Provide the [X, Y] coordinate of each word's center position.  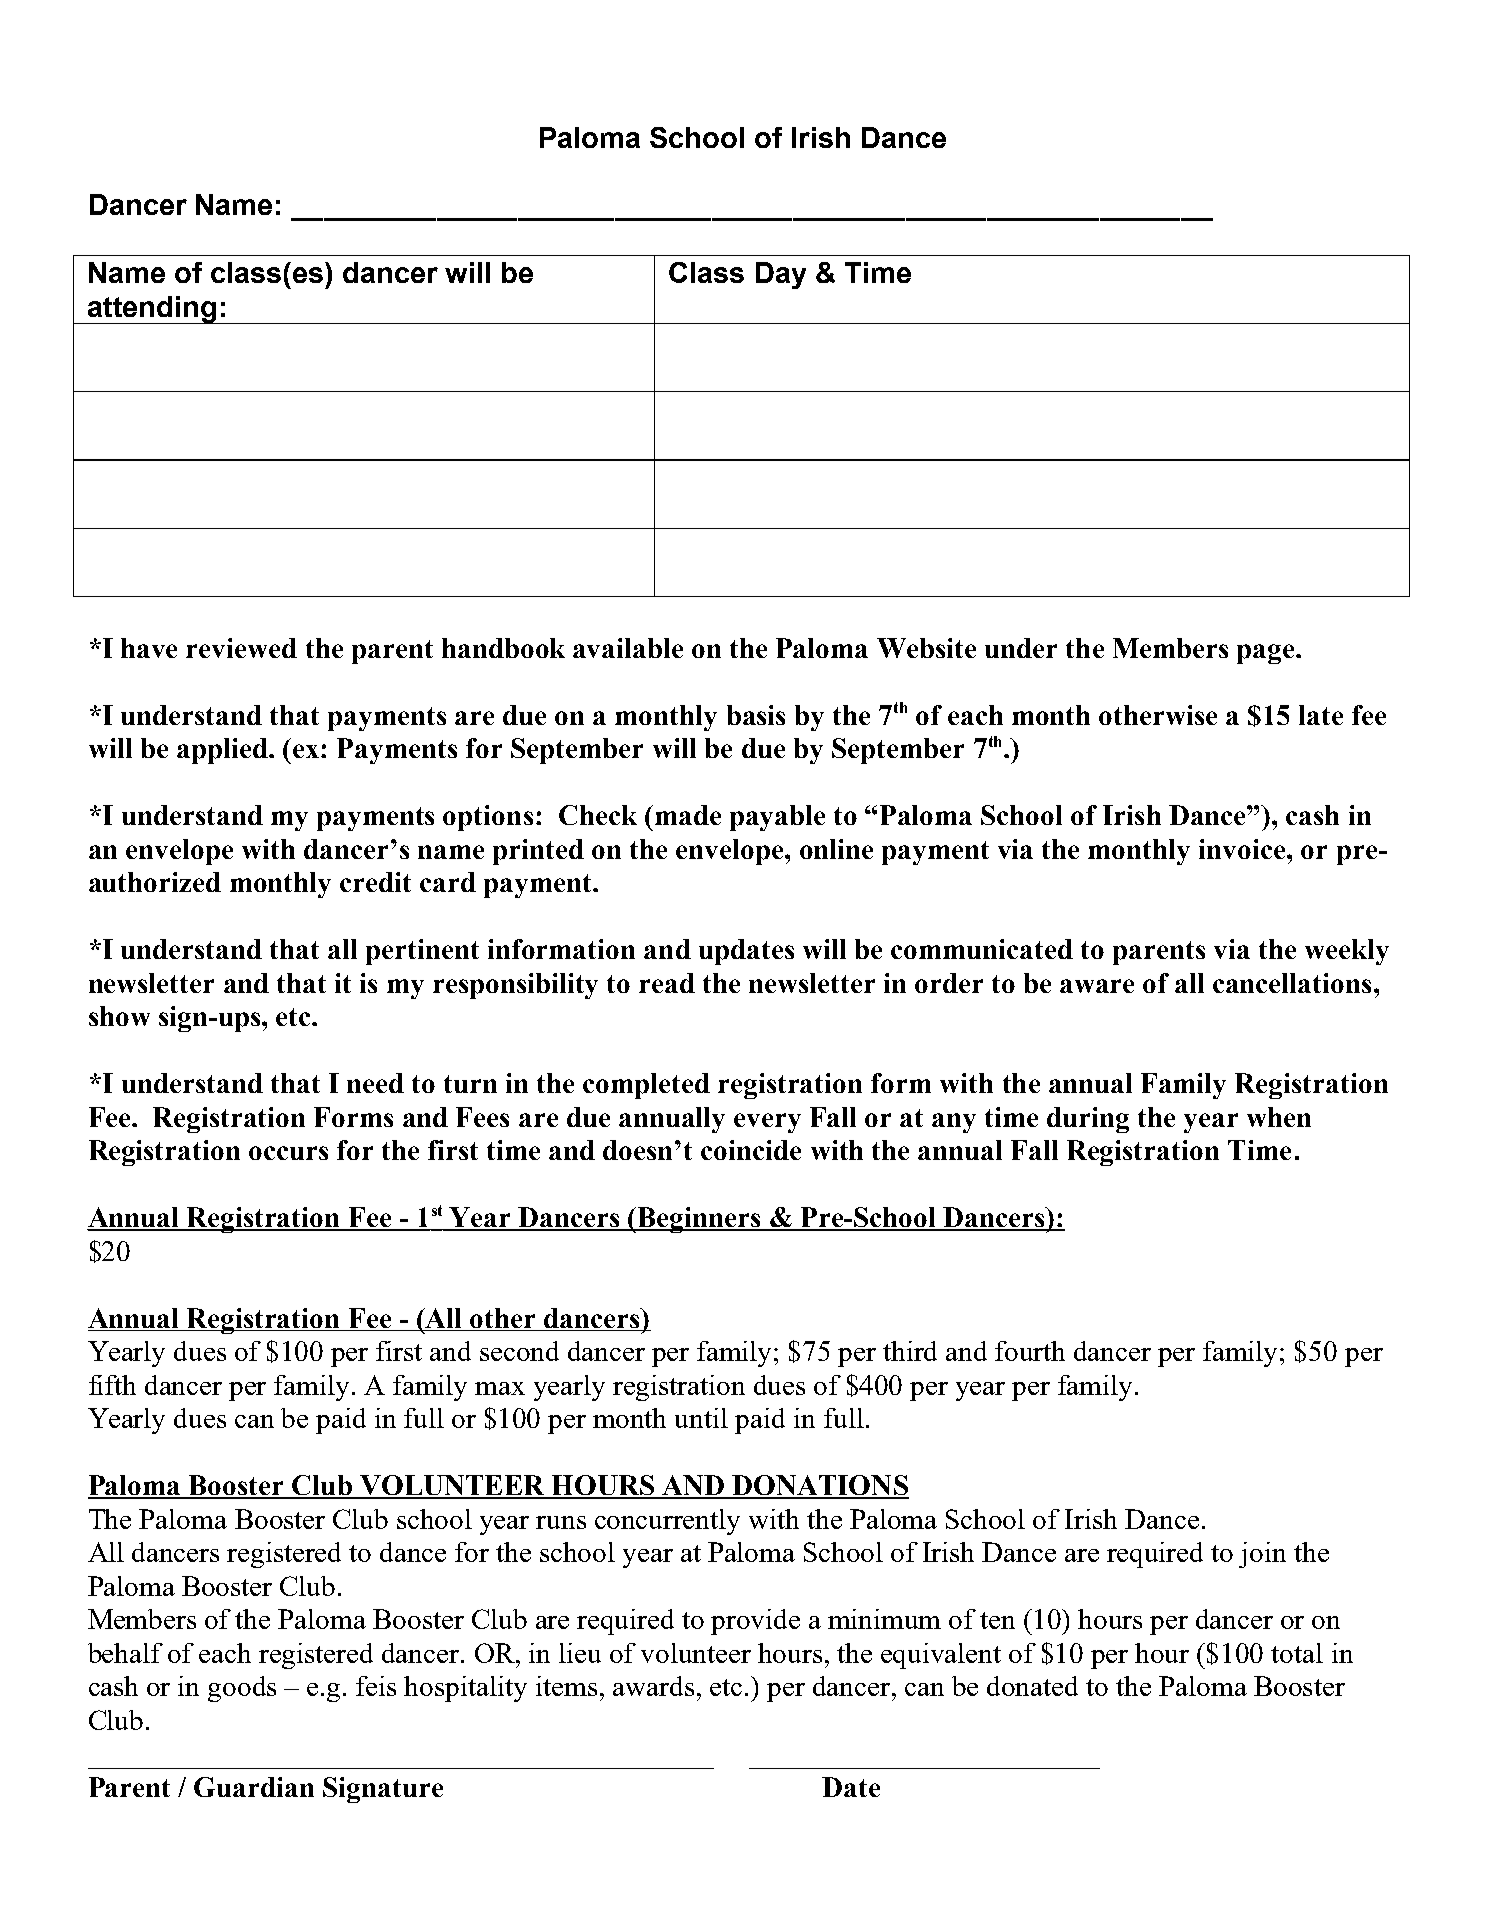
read [667, 983]
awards [653, 1686]
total [1297, 1653]
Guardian [254, 1787]
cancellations [1292, 983]
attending [152, 310]
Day [781, 275]
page [1267, 654]
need [375, 1083]
